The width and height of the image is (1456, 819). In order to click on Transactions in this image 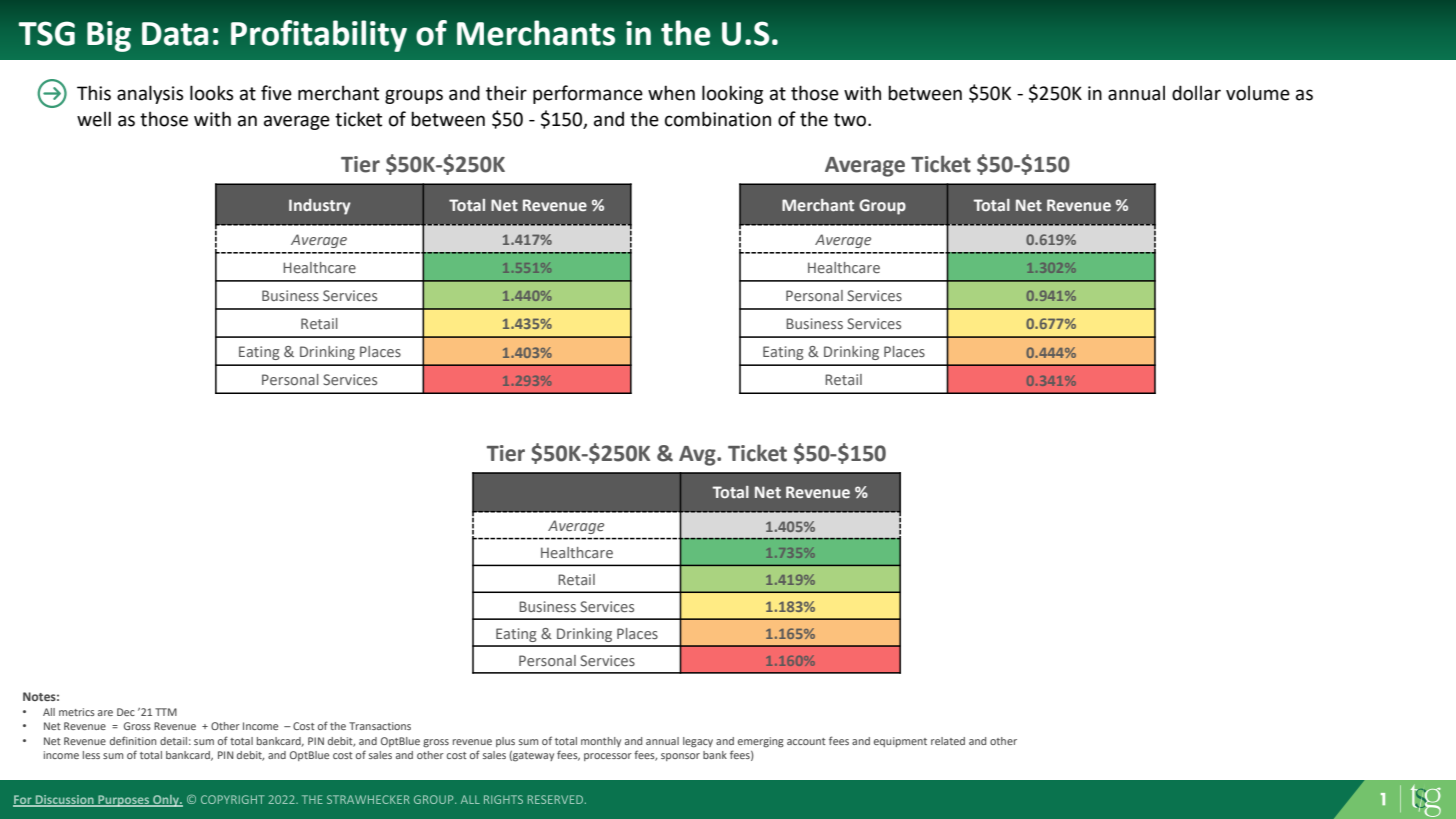, I will do `click(380, 726)`.
